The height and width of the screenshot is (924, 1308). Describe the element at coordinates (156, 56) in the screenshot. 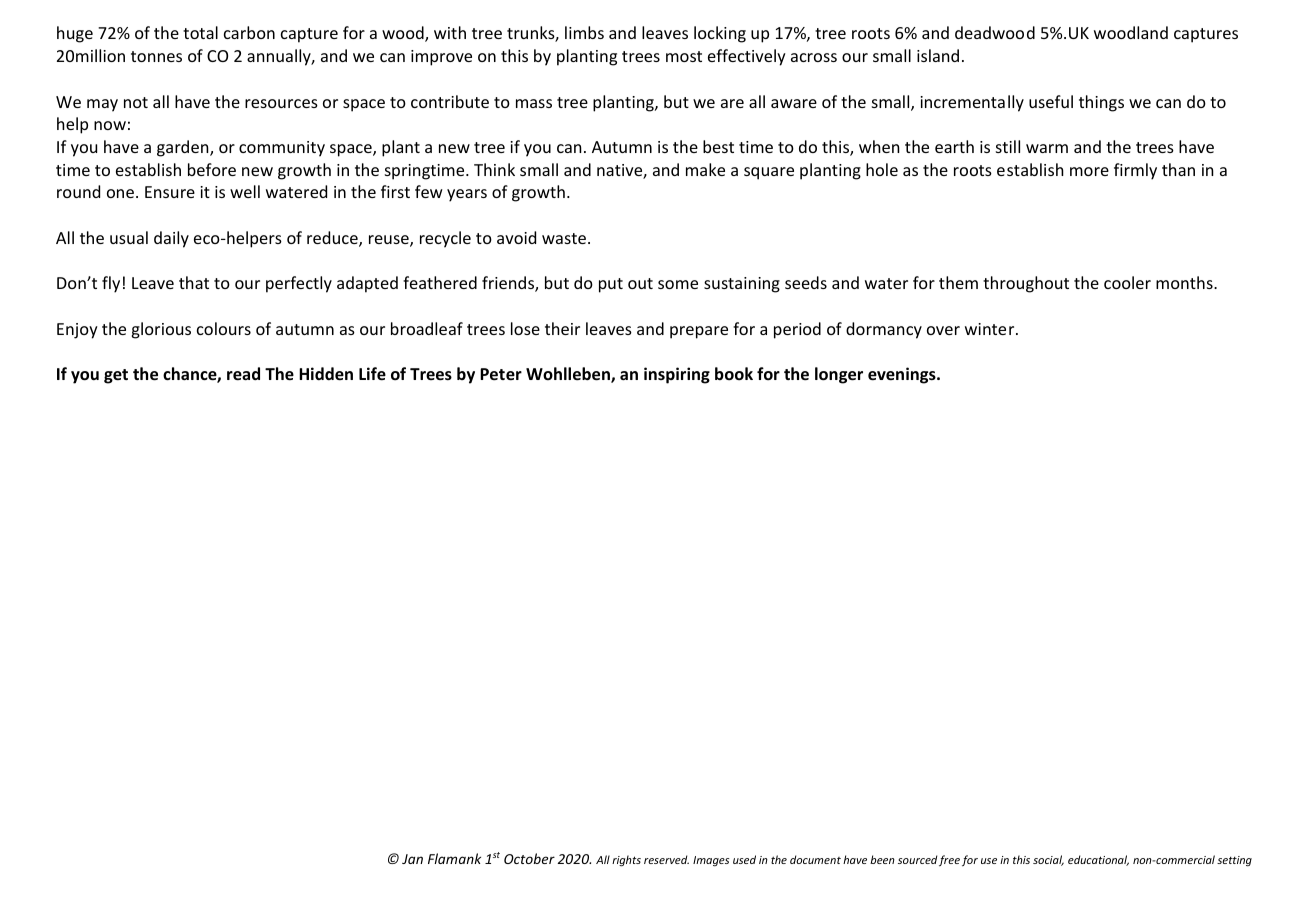

I see `tonnes` at that location.
